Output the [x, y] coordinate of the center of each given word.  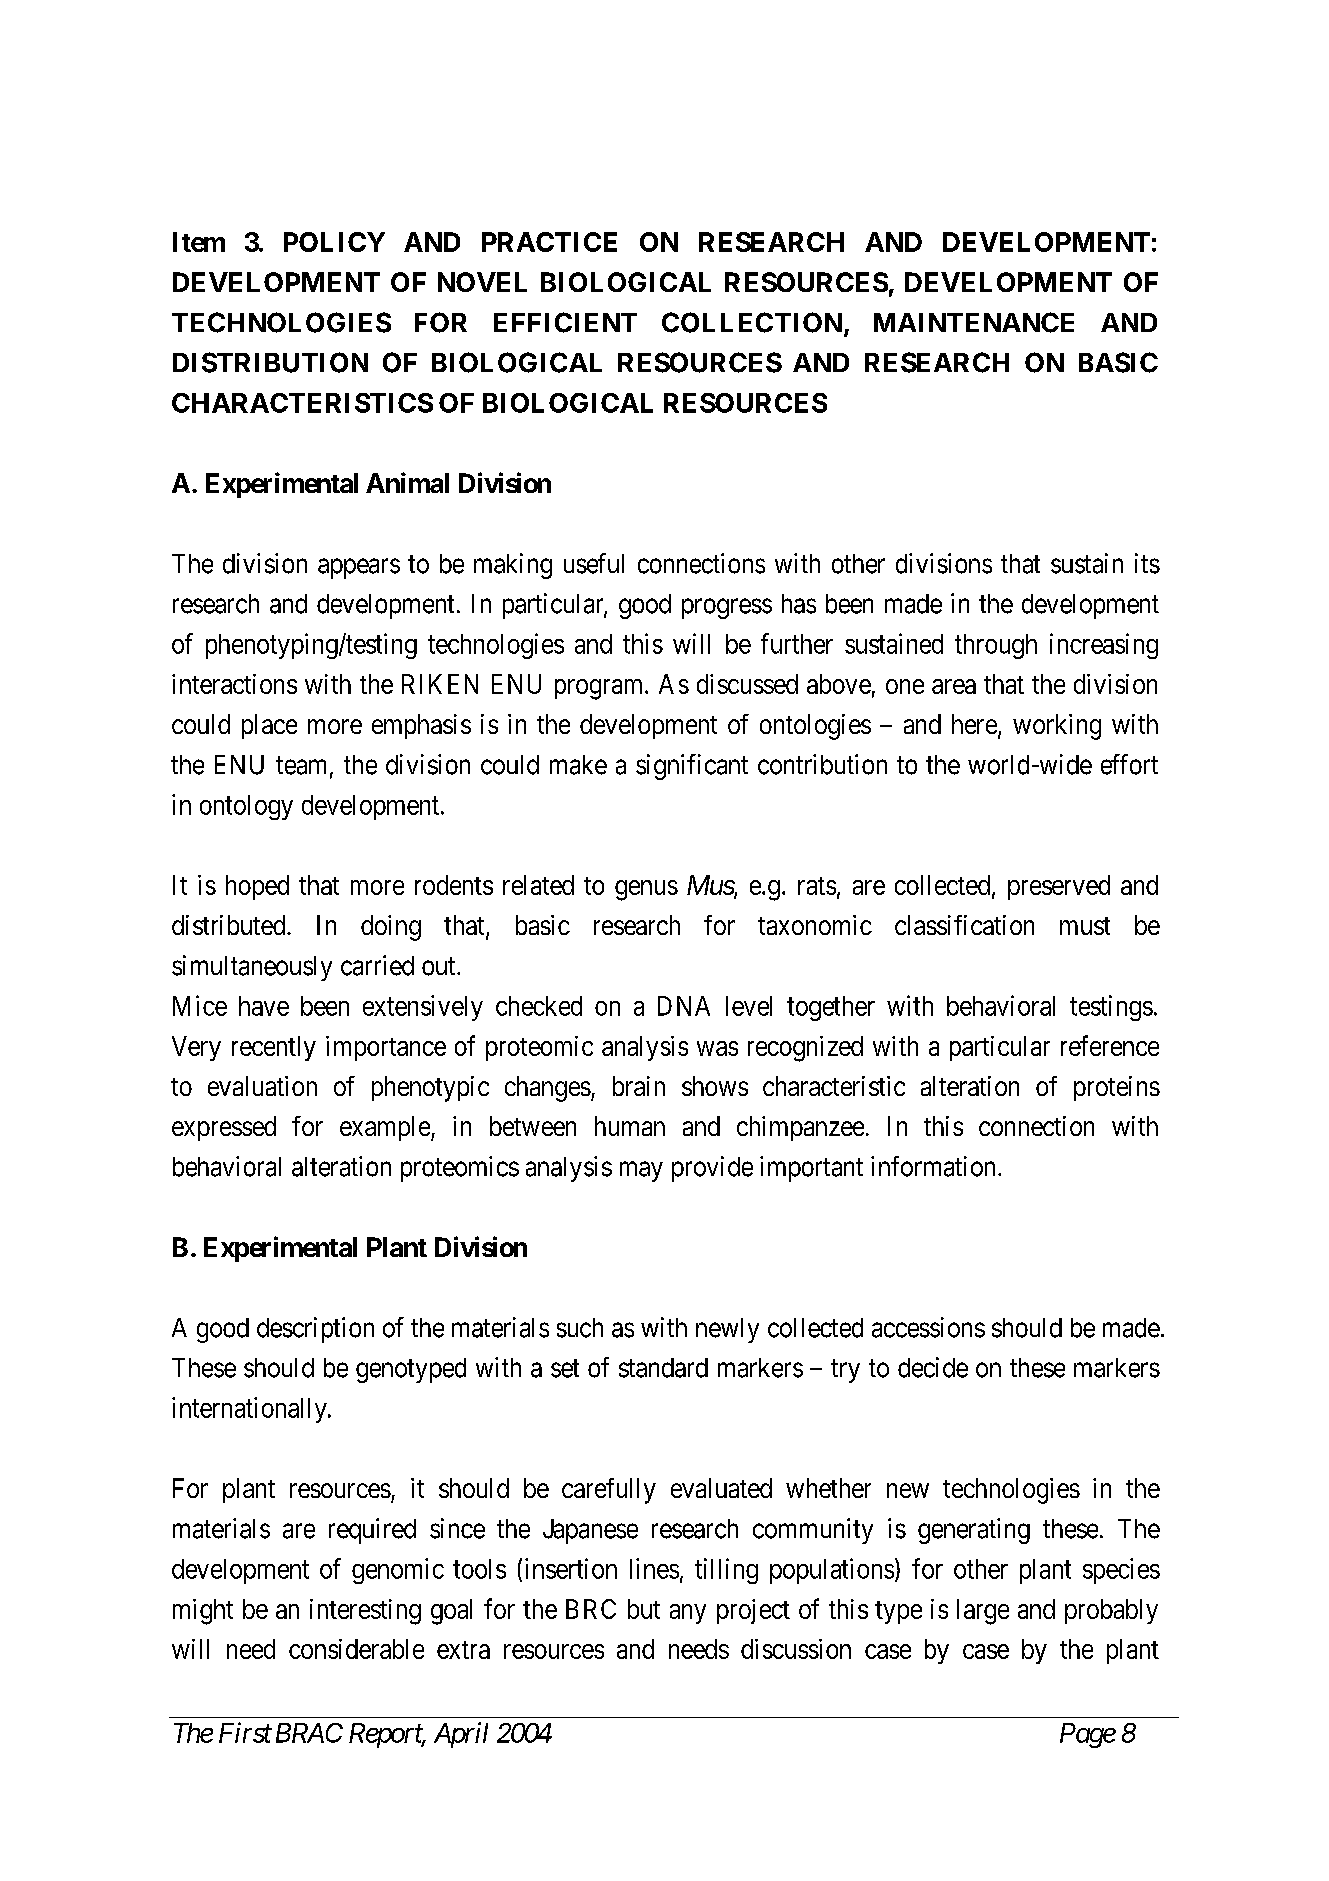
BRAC [309, 1733]
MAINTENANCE [974, 322]
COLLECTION [752, 322]
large [983, 1612]
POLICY [334, 242]
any [688, 1614]
